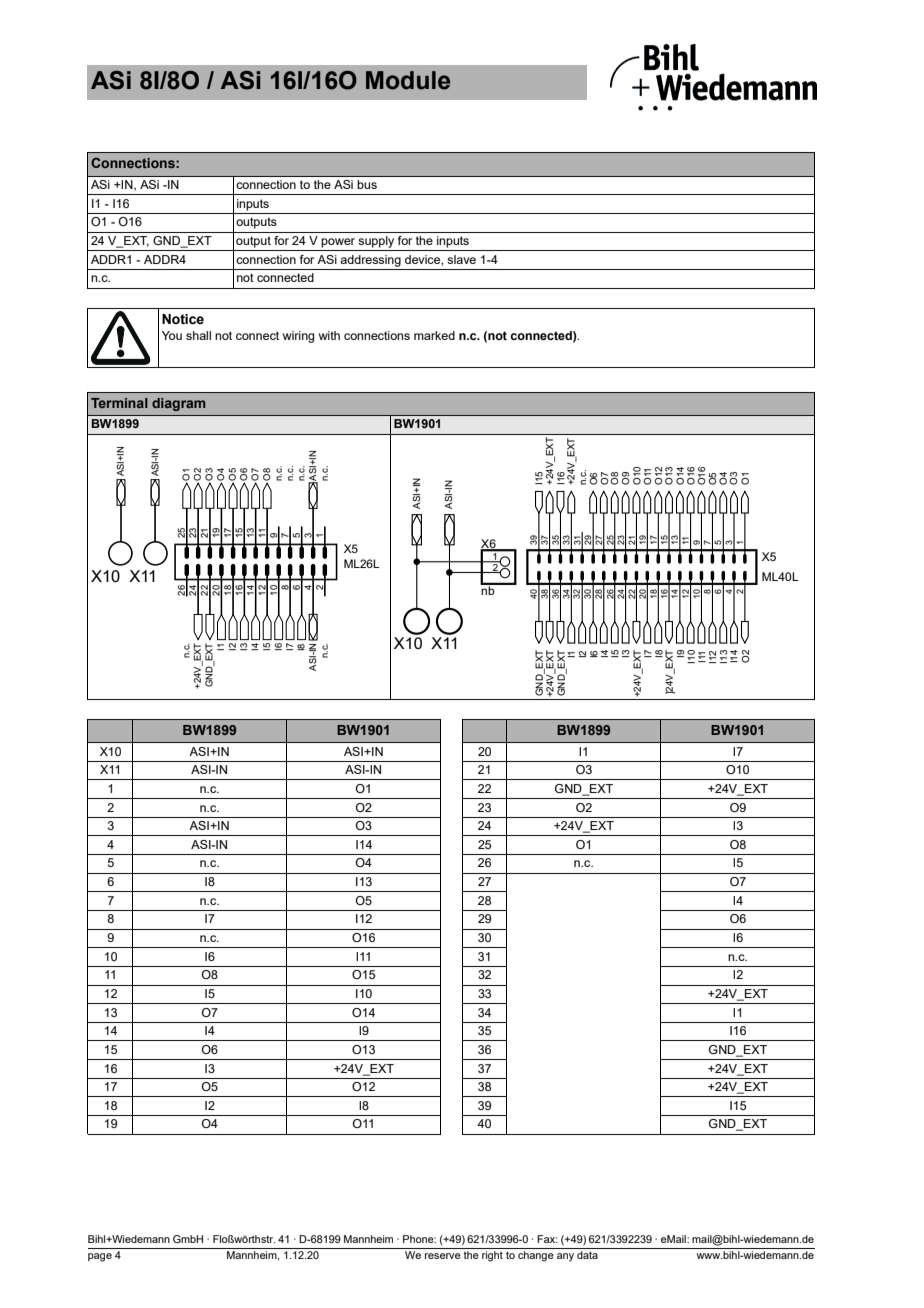 This document has width=924, height=1308. What do you see at coordinates (443, 1256) in the document?
I see `reserve` at bounding box center [443, 1256].
